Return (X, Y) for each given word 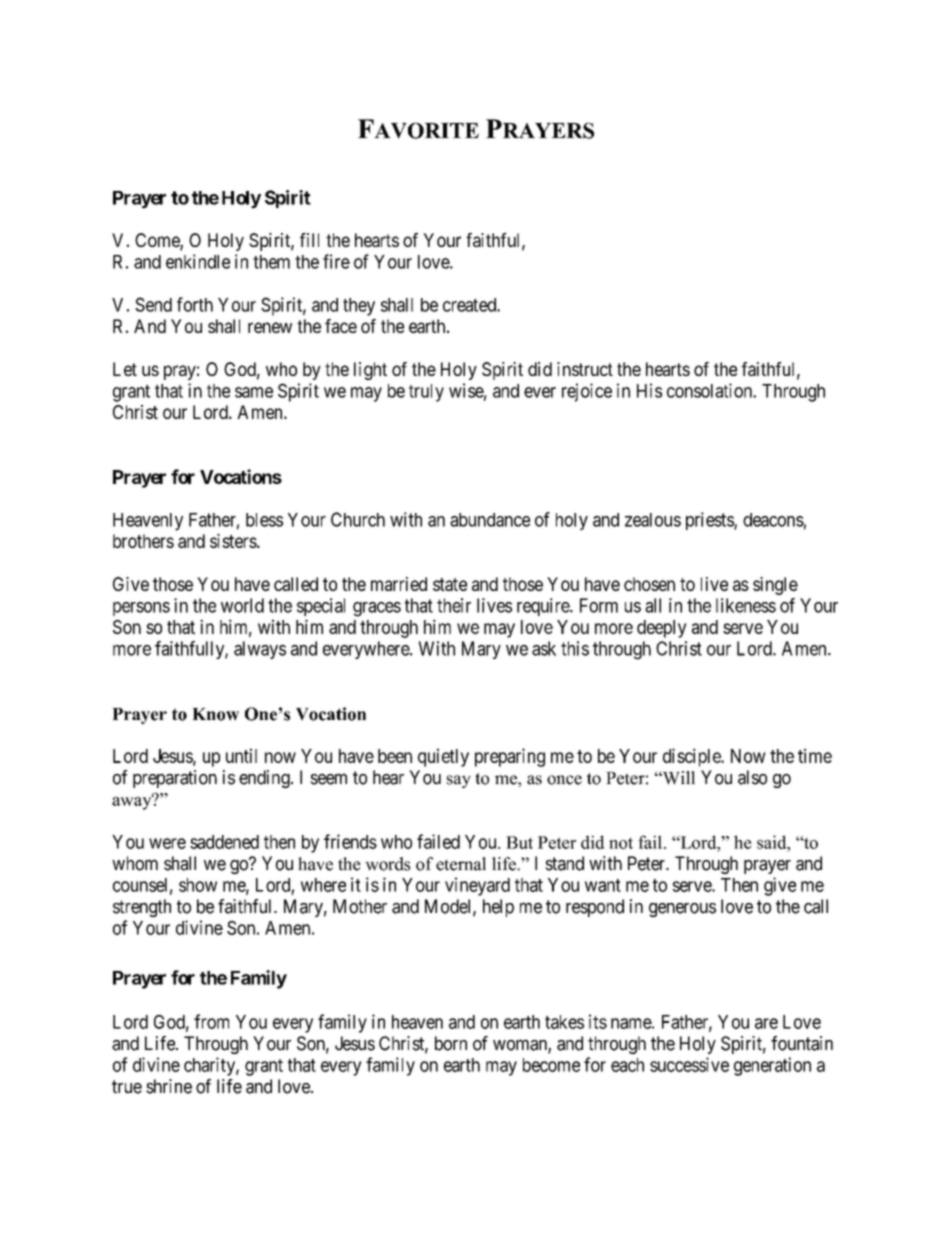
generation (772, 1066)
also (752, 777)
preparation (175, 779)
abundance (490, 520)
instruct (585, 369)
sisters (234, 541)
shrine (169, 1086)
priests (710, 521)
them (271, 262)
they (359, 307)
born (451, 1043)
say (459, 781)
